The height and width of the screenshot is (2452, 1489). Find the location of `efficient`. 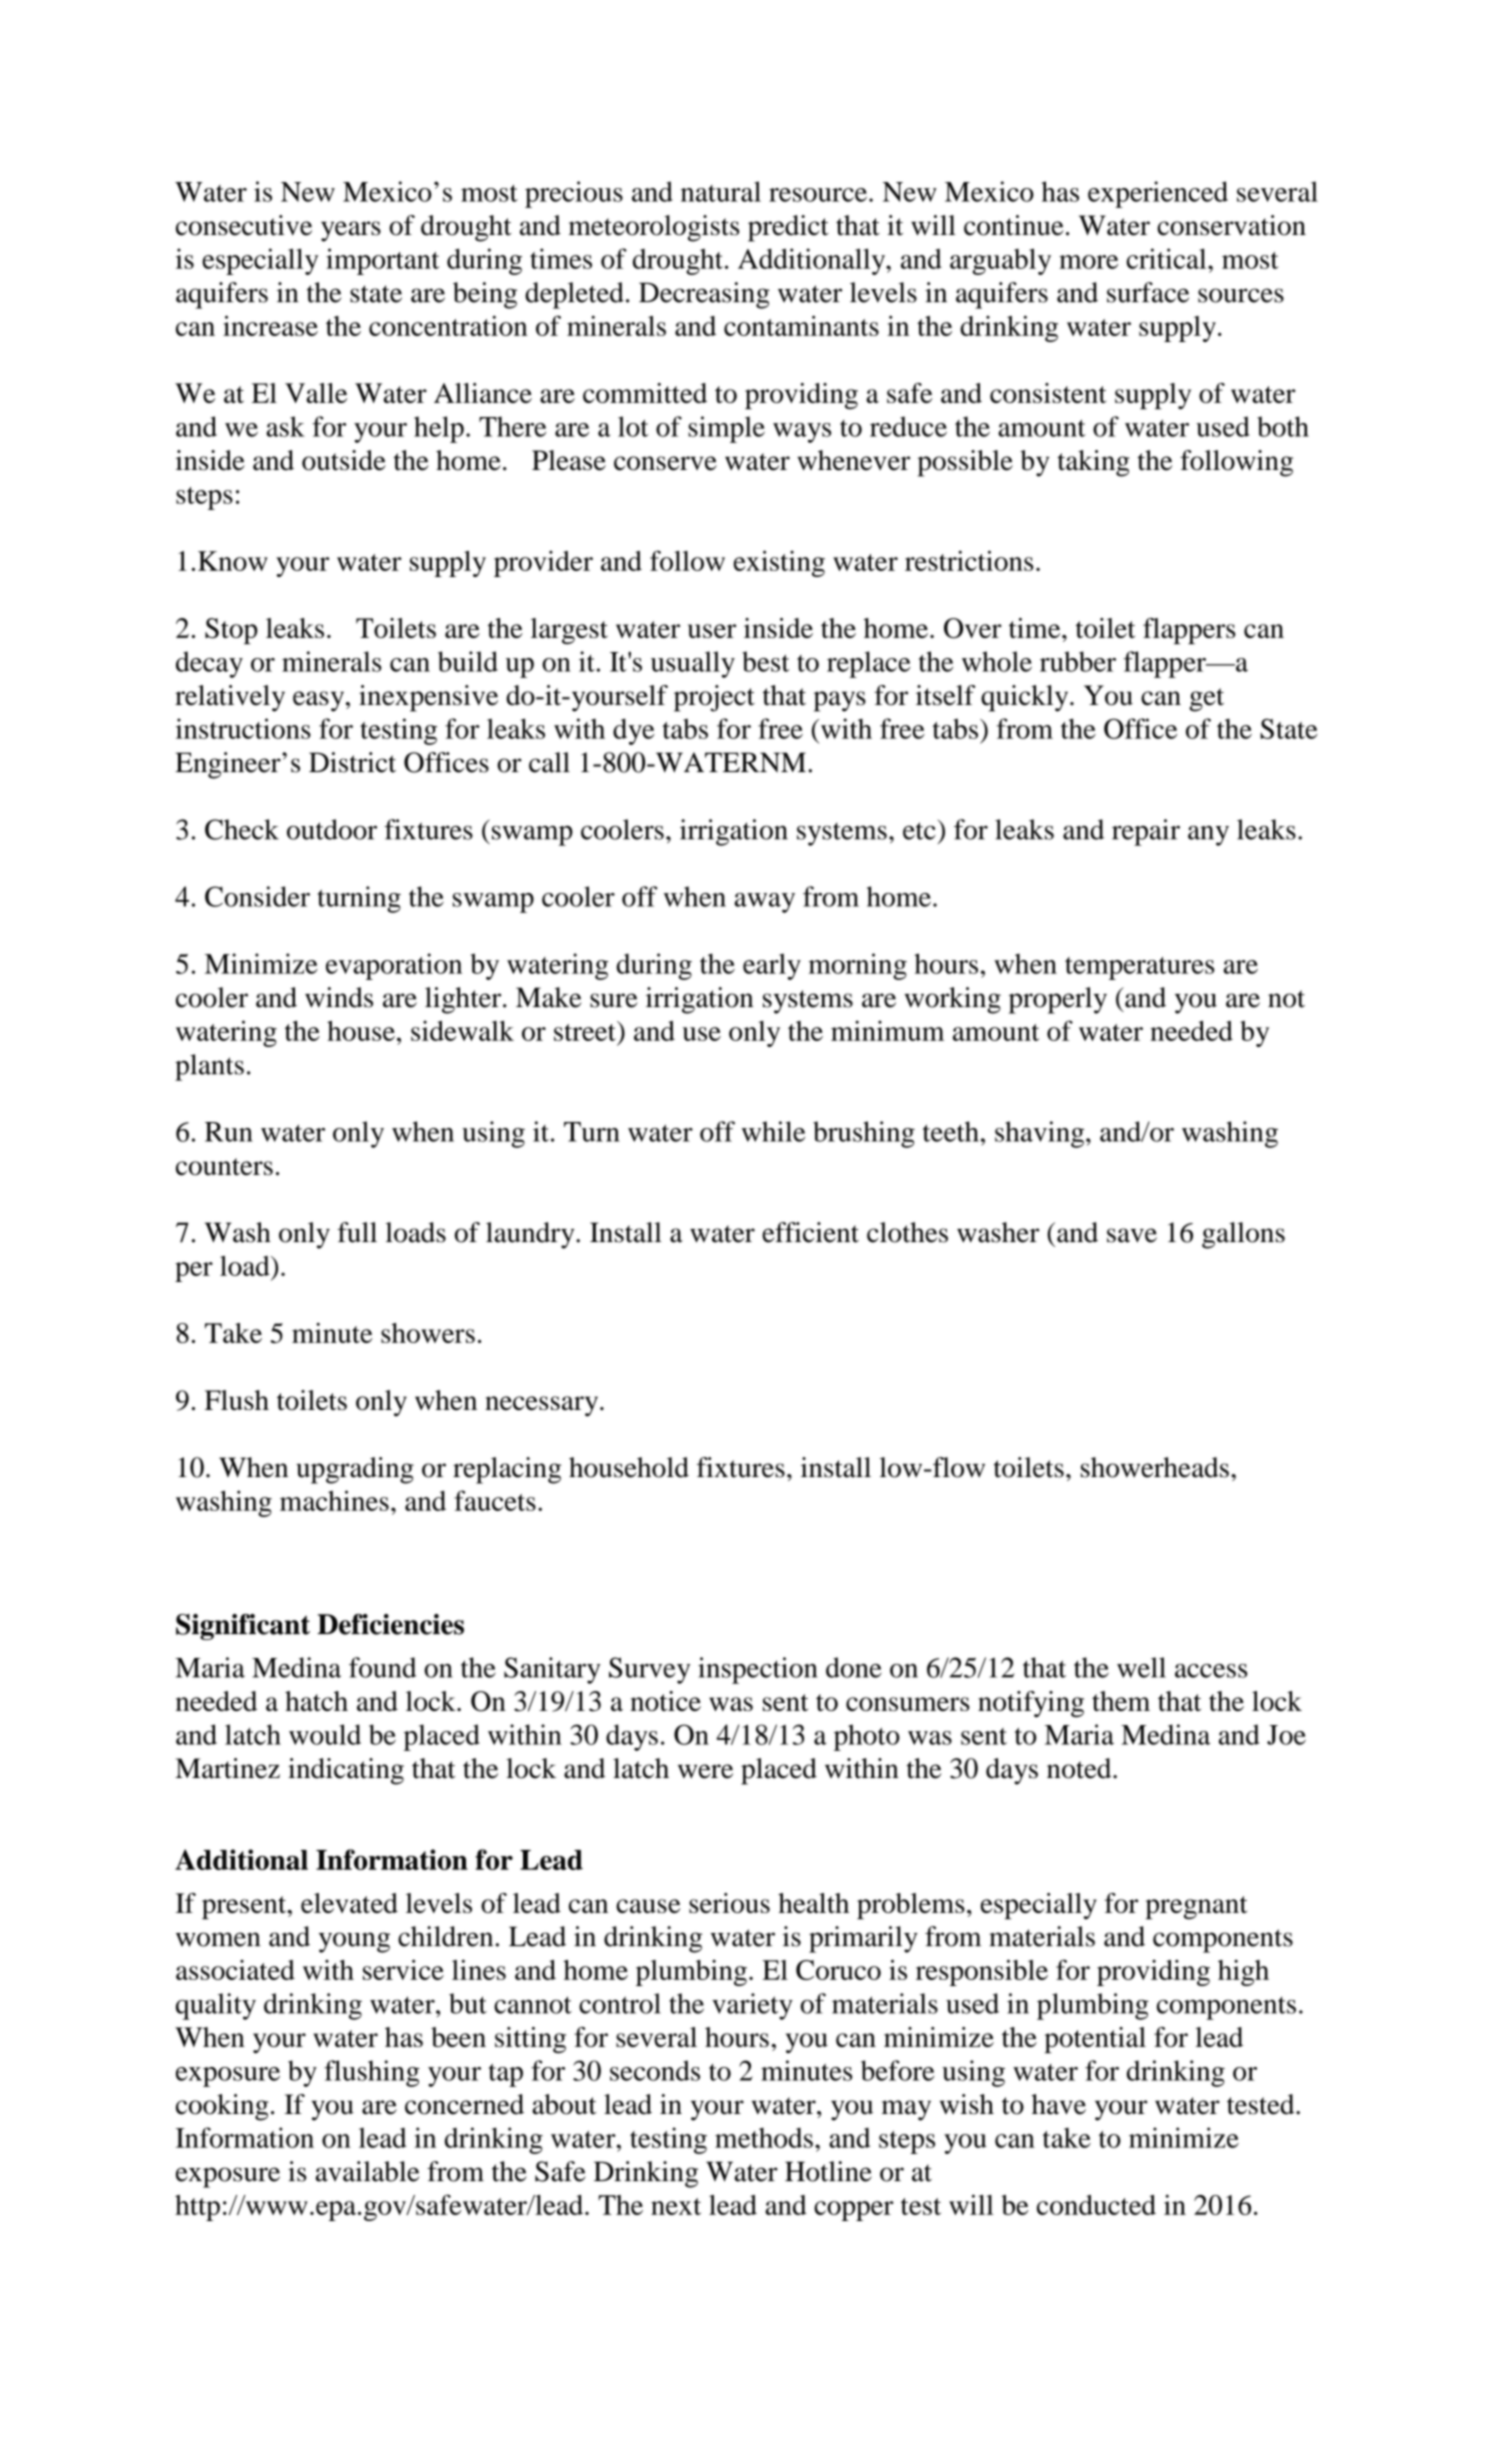

efficient is located at coordinates (810, 1232).
